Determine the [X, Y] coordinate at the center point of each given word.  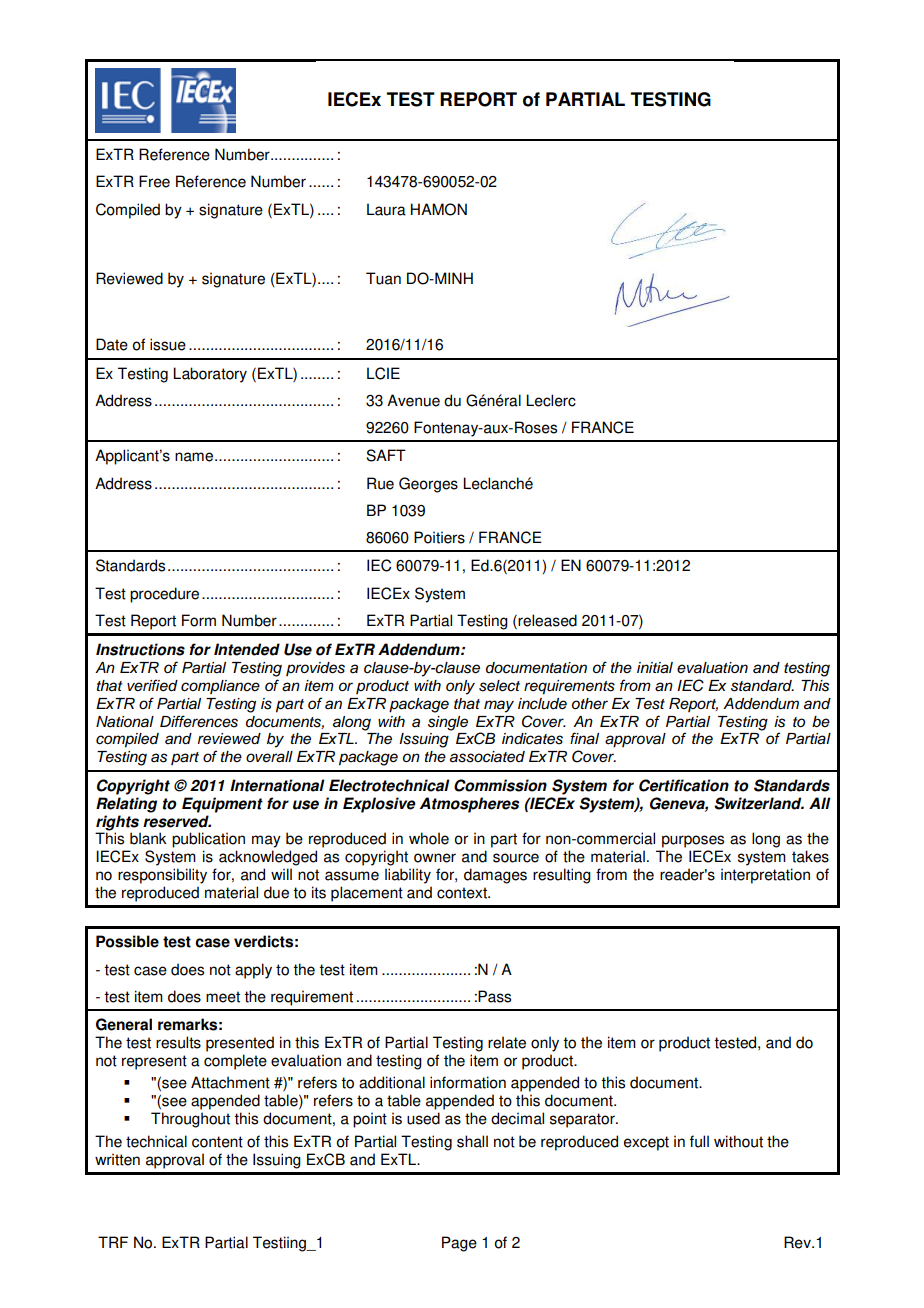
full [699, 1141]
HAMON [439, 209]
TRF [113, 1242]
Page [459, 1244]
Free [154, 181]
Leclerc [551, 400]
